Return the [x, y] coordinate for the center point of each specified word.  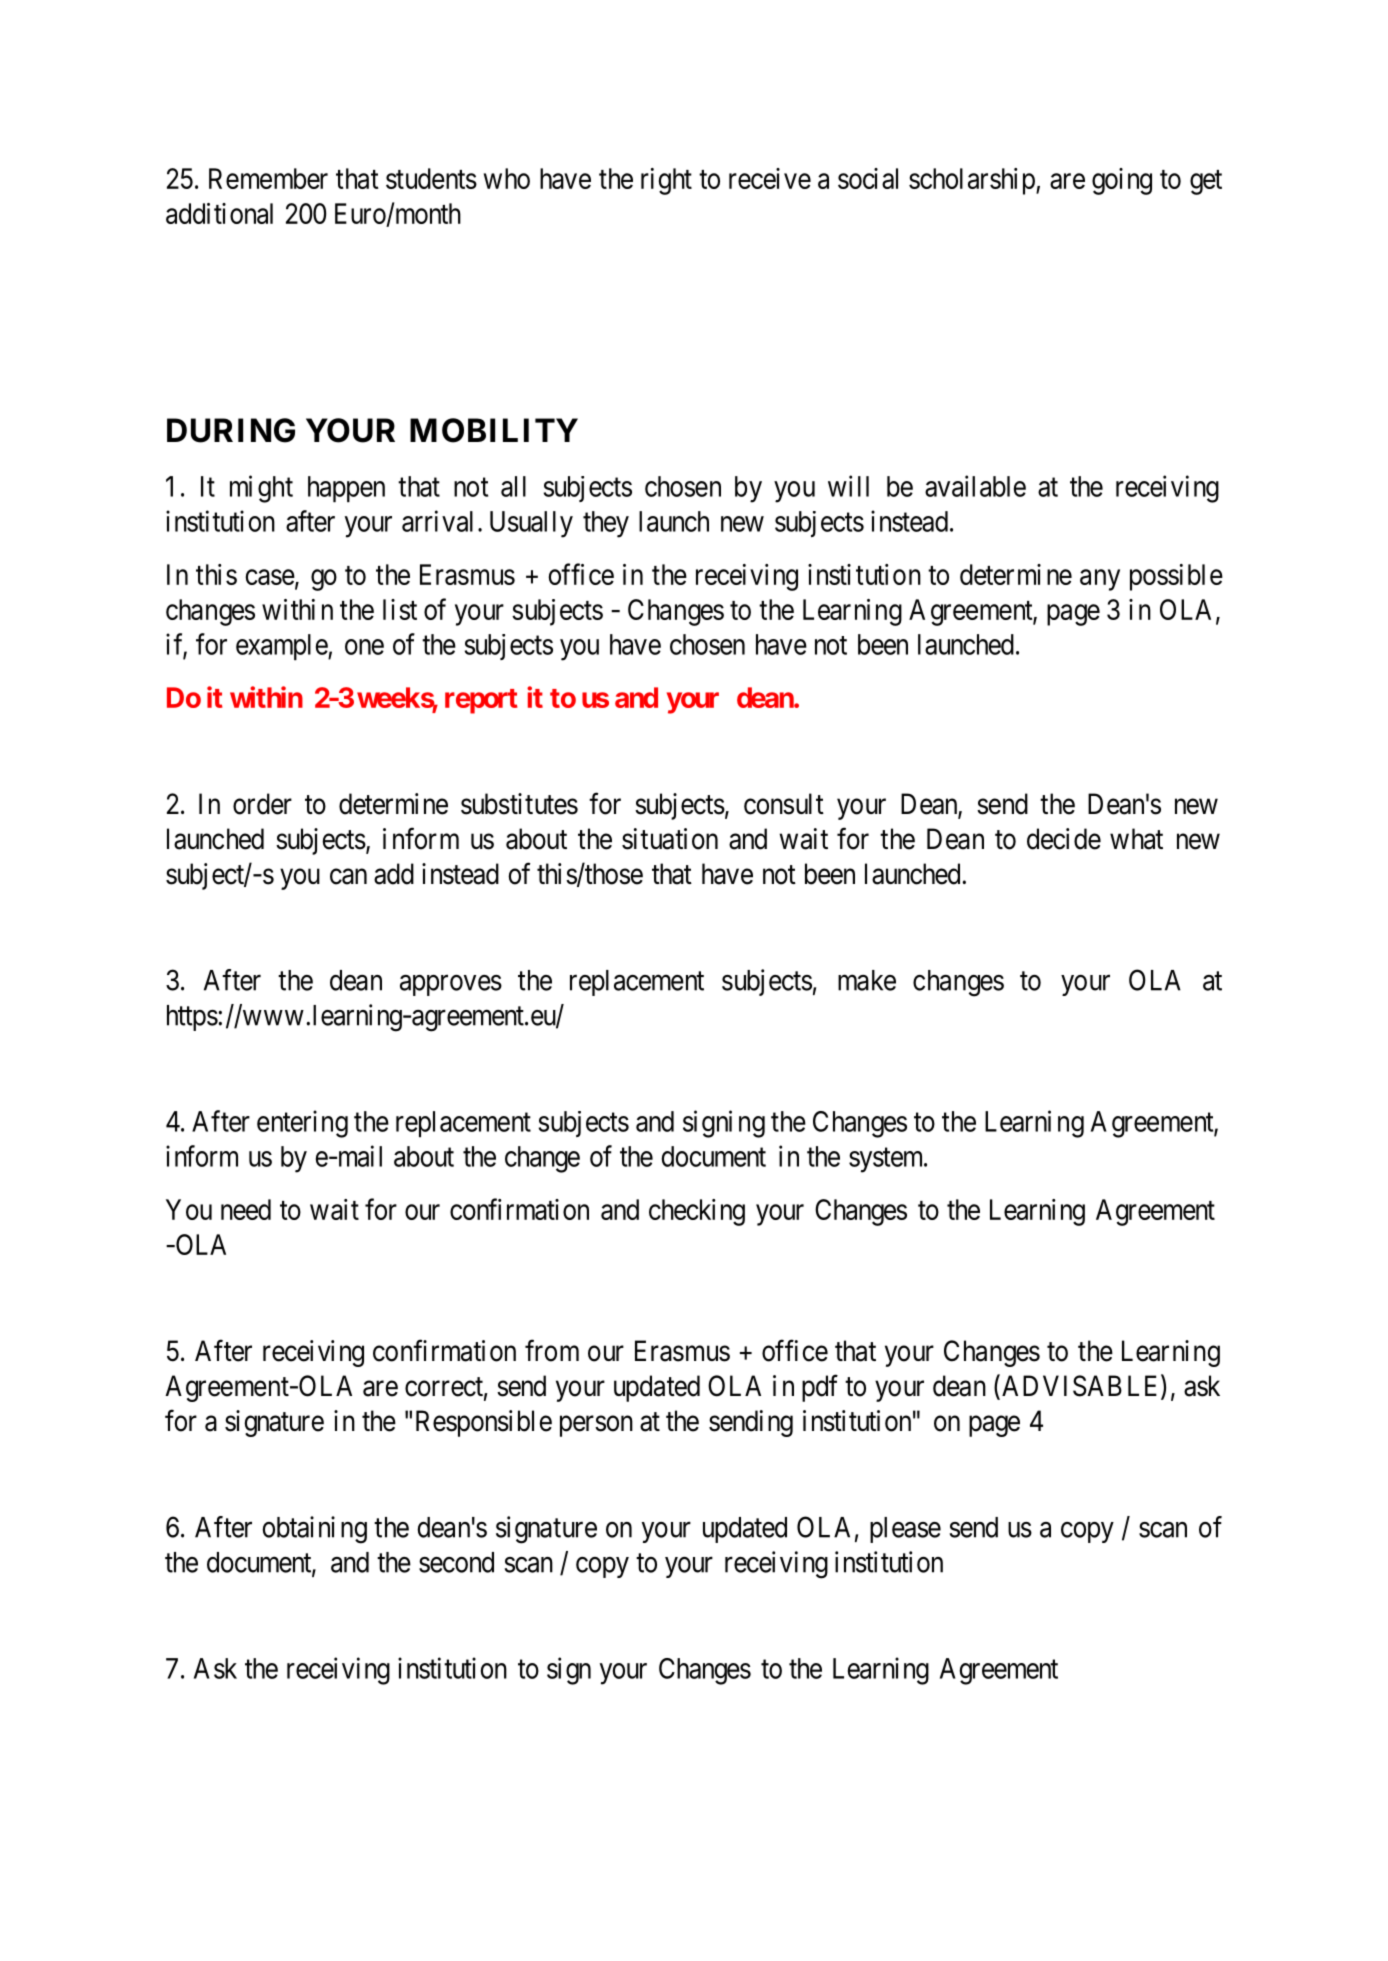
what [1136, 839]
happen [346, 489]
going [1122, 181]
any [1100, 580]
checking [697, 1212]
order [262, 804]
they [606, 524]
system [887, 1160]
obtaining [314, 1530]
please [905, 1530]
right [666, 181]
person [596, 1426]
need [246, 1209]
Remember [268, 178]
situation [670, 839]
